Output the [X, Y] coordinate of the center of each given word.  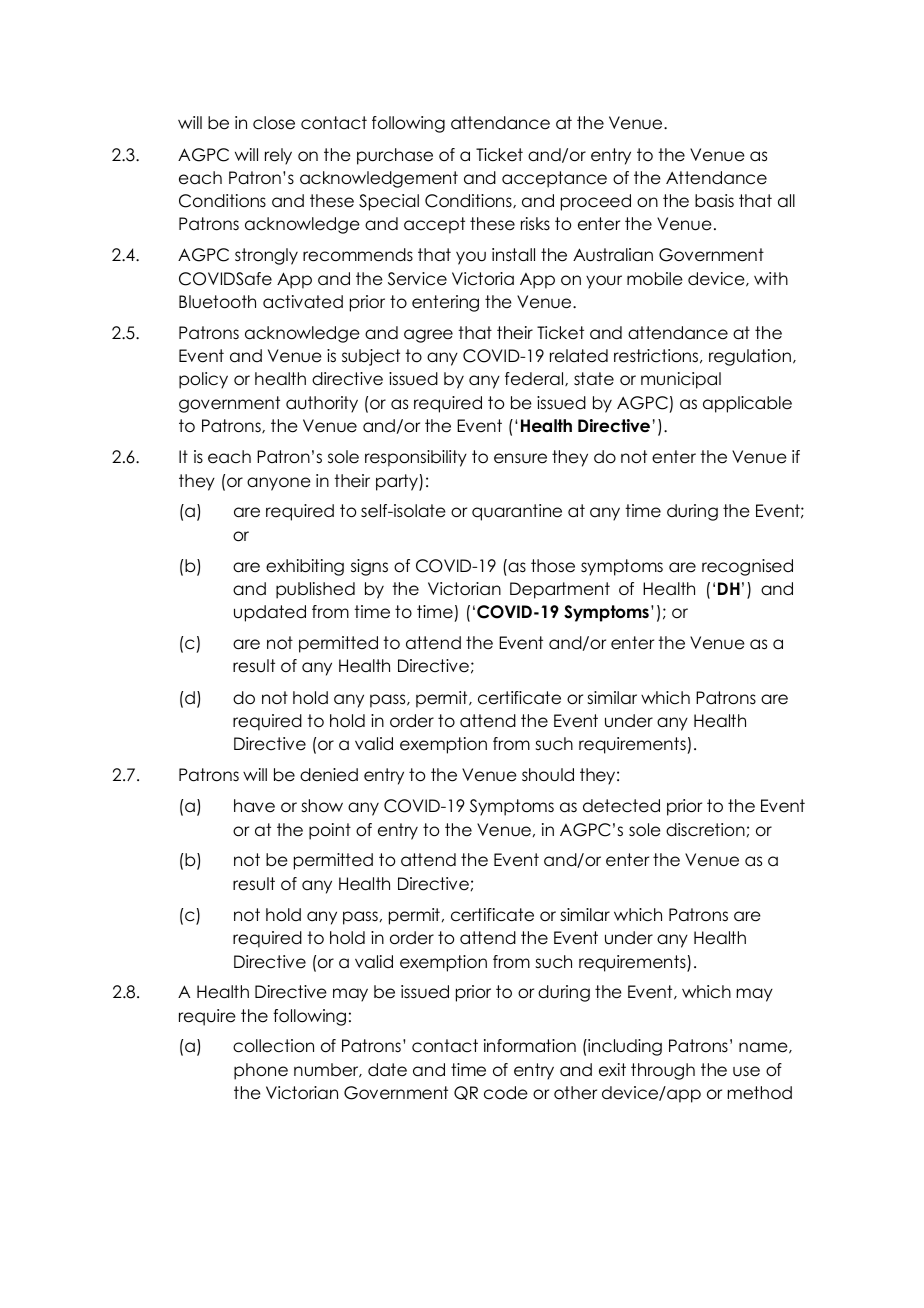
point [330, 831]
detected [621, 806]
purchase [395, 156]
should [548, 775]
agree [428, 336]
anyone [279, 484]
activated [303, 302]
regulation [750, 357]
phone [261, 1071]
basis [714, 201]
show [322, 806]
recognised [747, 567]
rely [278, 156]
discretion [705, 830]
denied [329, 775]
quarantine [517, 512]
